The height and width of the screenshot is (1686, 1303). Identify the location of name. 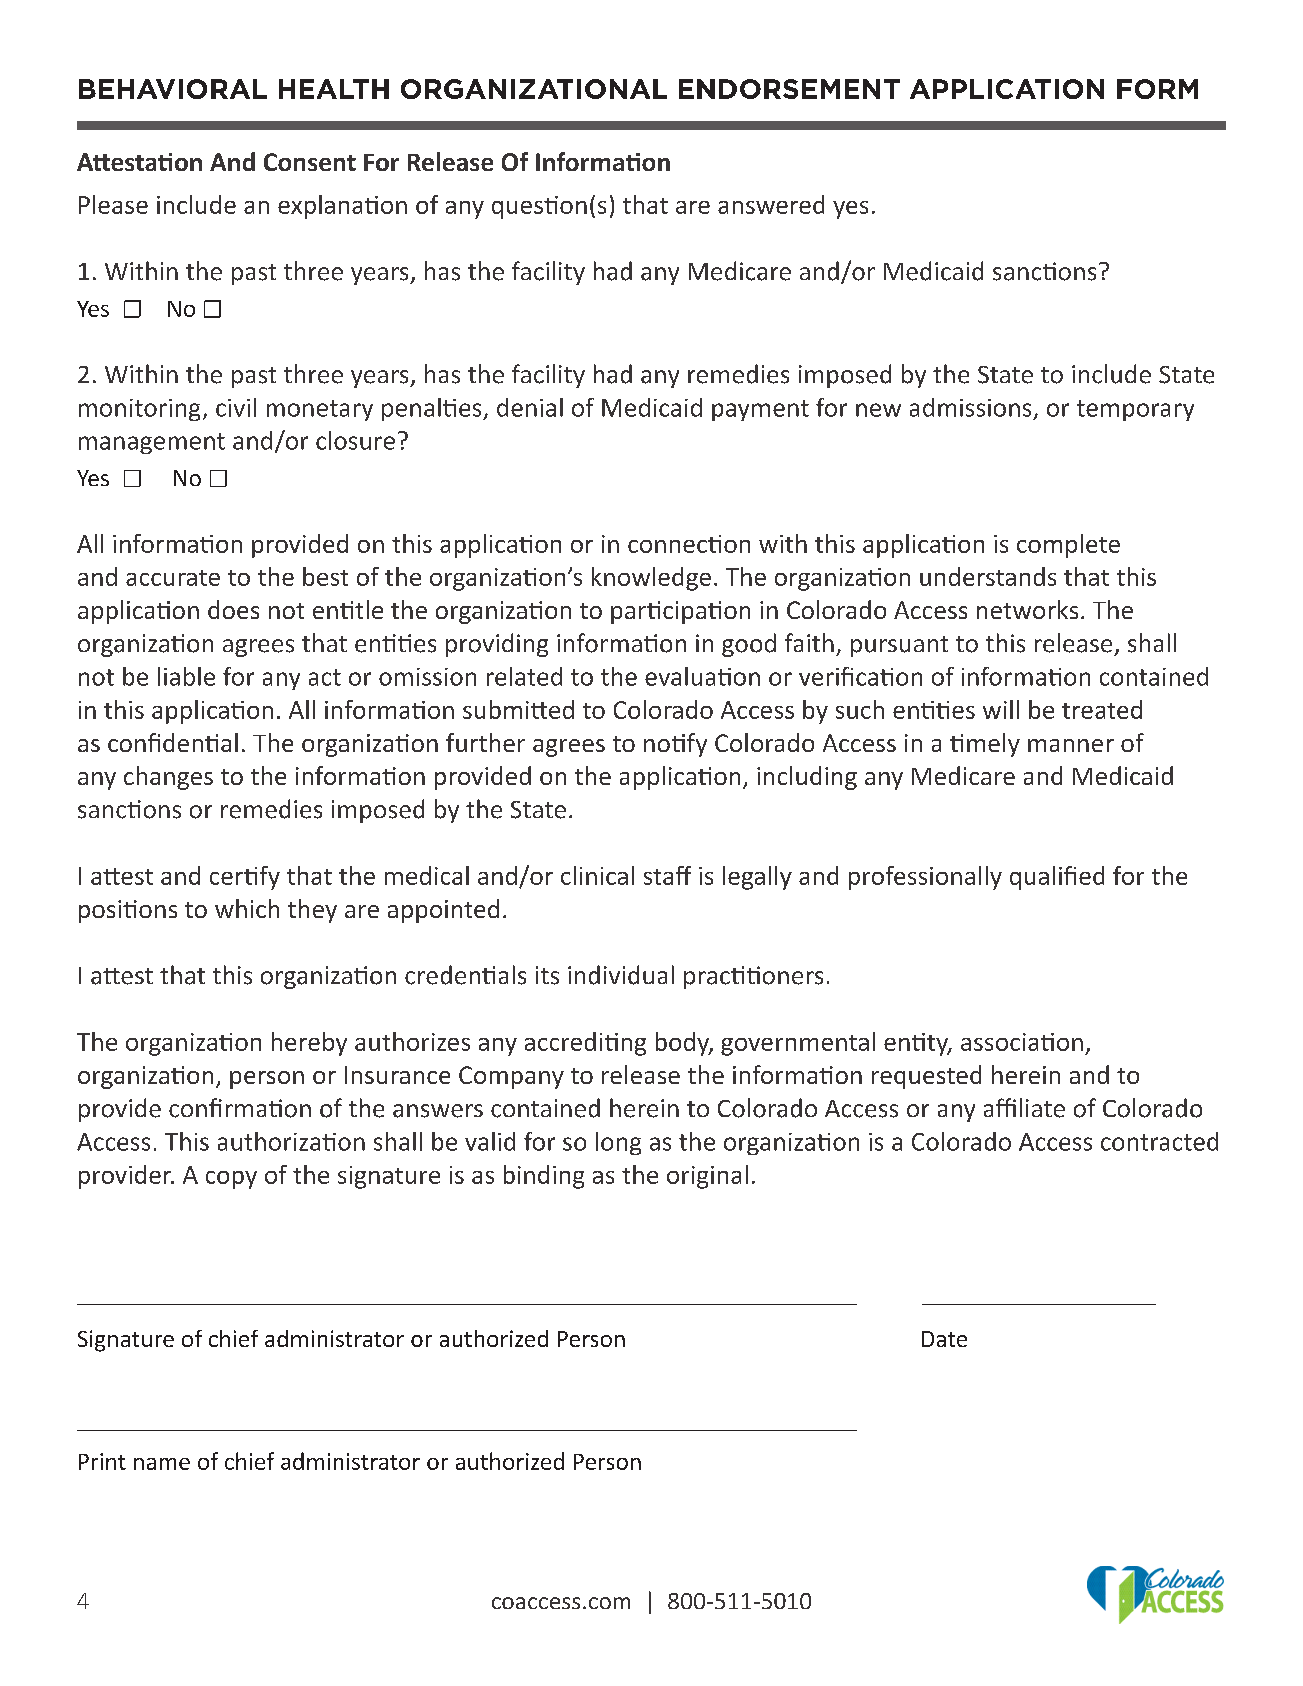
(162, 1464).
